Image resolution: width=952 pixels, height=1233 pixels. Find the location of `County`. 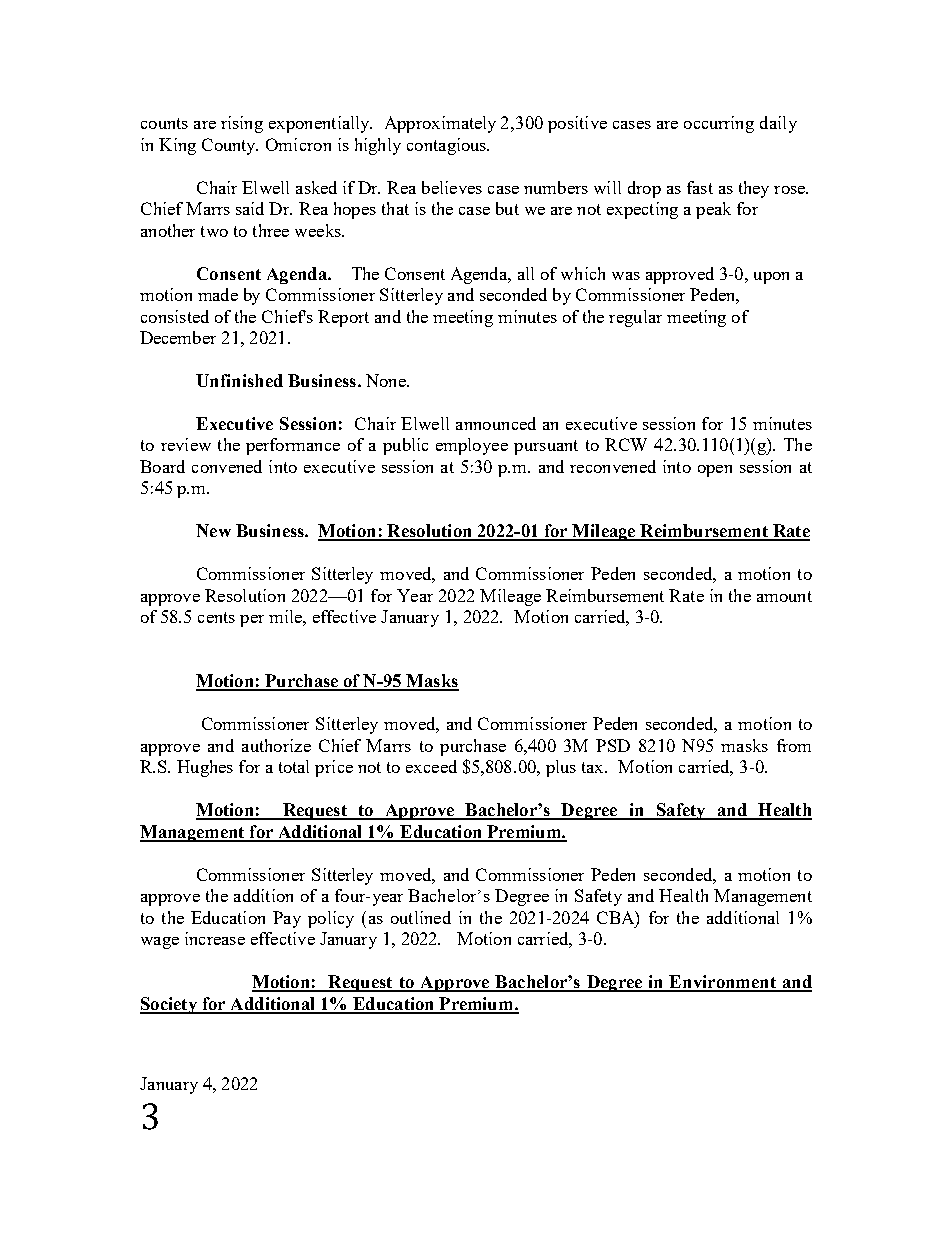

County is located at coordinates (230, 146).
